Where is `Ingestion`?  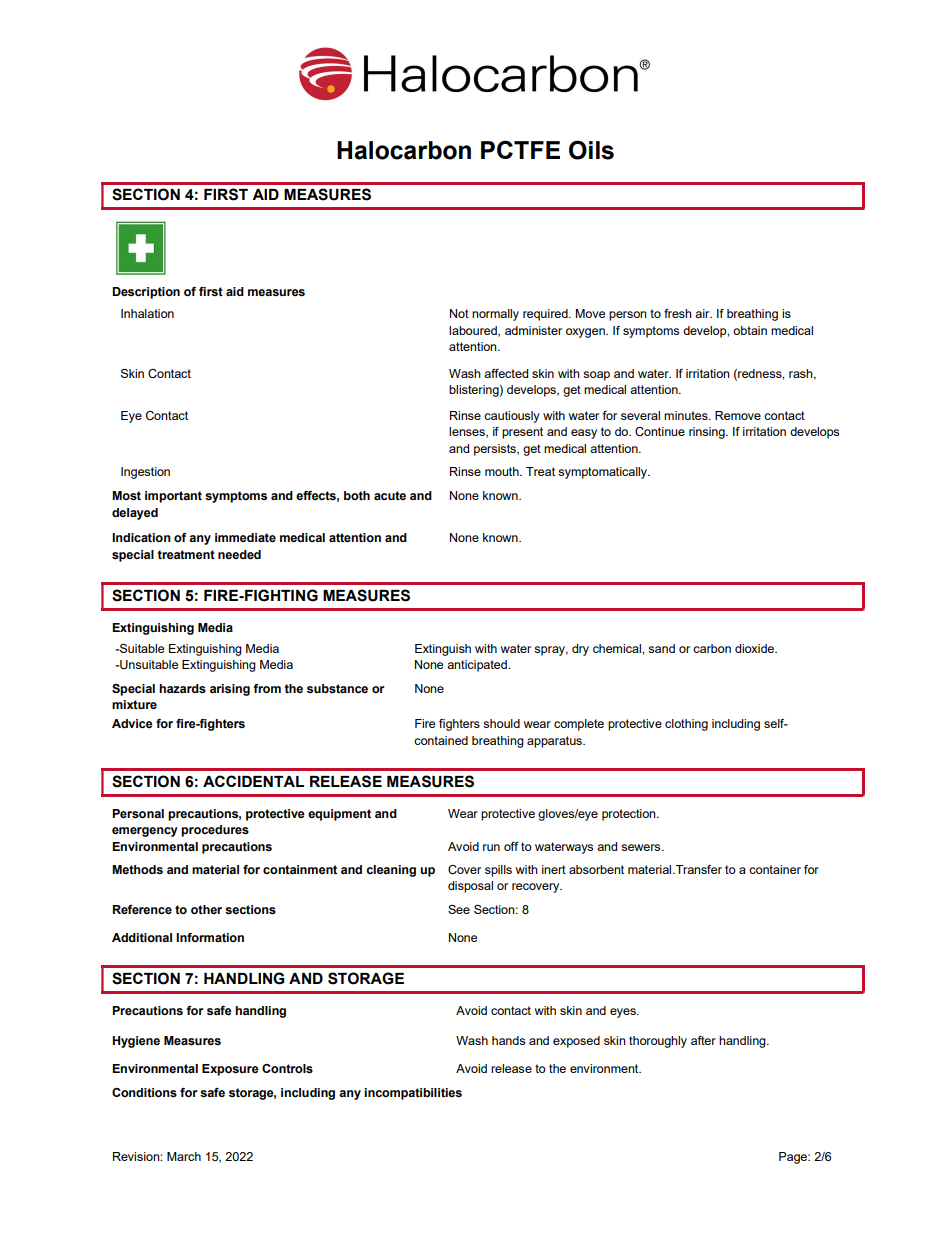 Ingestion is located at coordinates (145, 473).
